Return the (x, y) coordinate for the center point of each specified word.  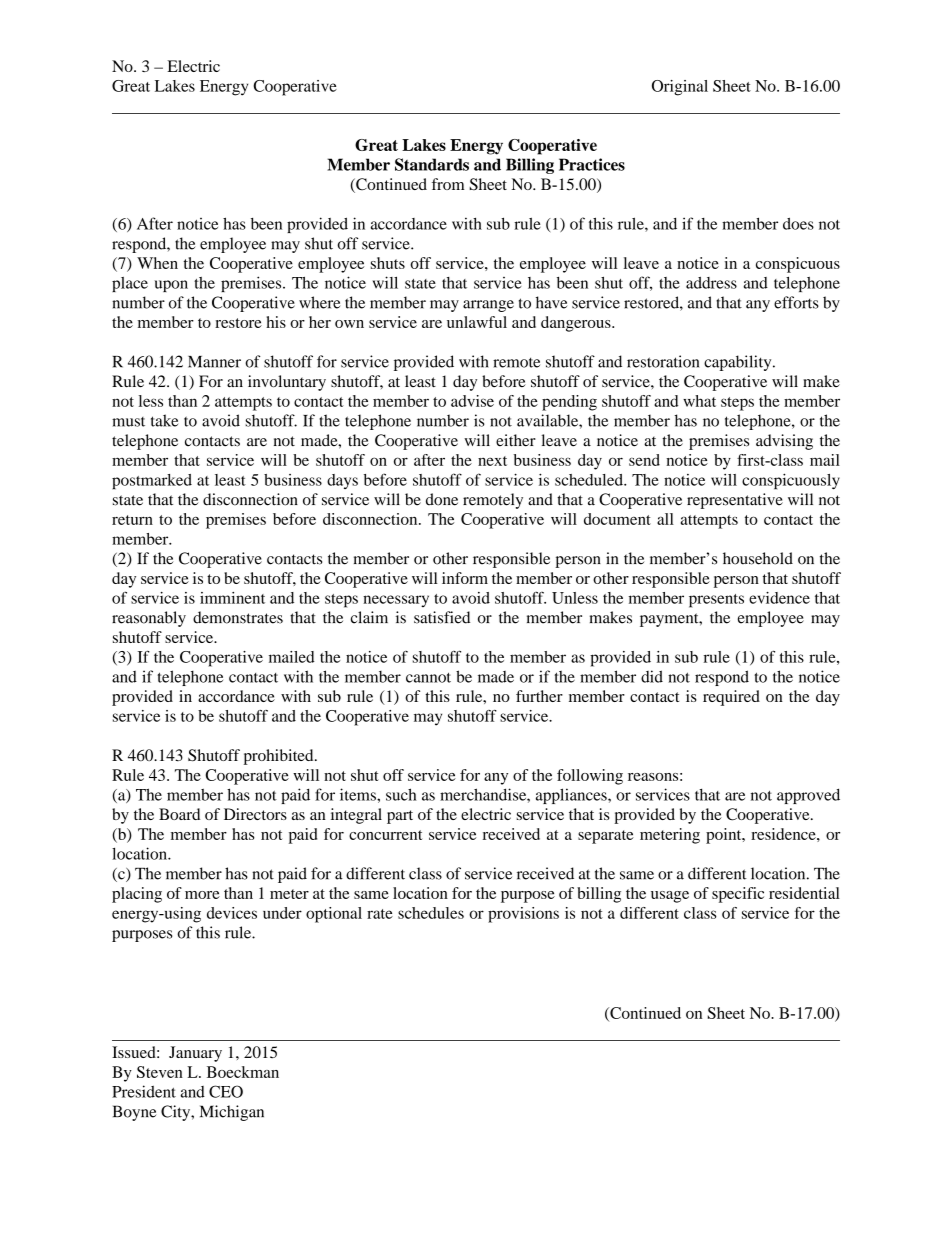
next (492, 461)
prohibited (280, 757)
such (401, 794)
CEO (226, 1091)
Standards (432, 164)
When (157, 263)
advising (784, 442)
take (164, 420)
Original (680, 88)
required (731, 698)
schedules (431, 913)
